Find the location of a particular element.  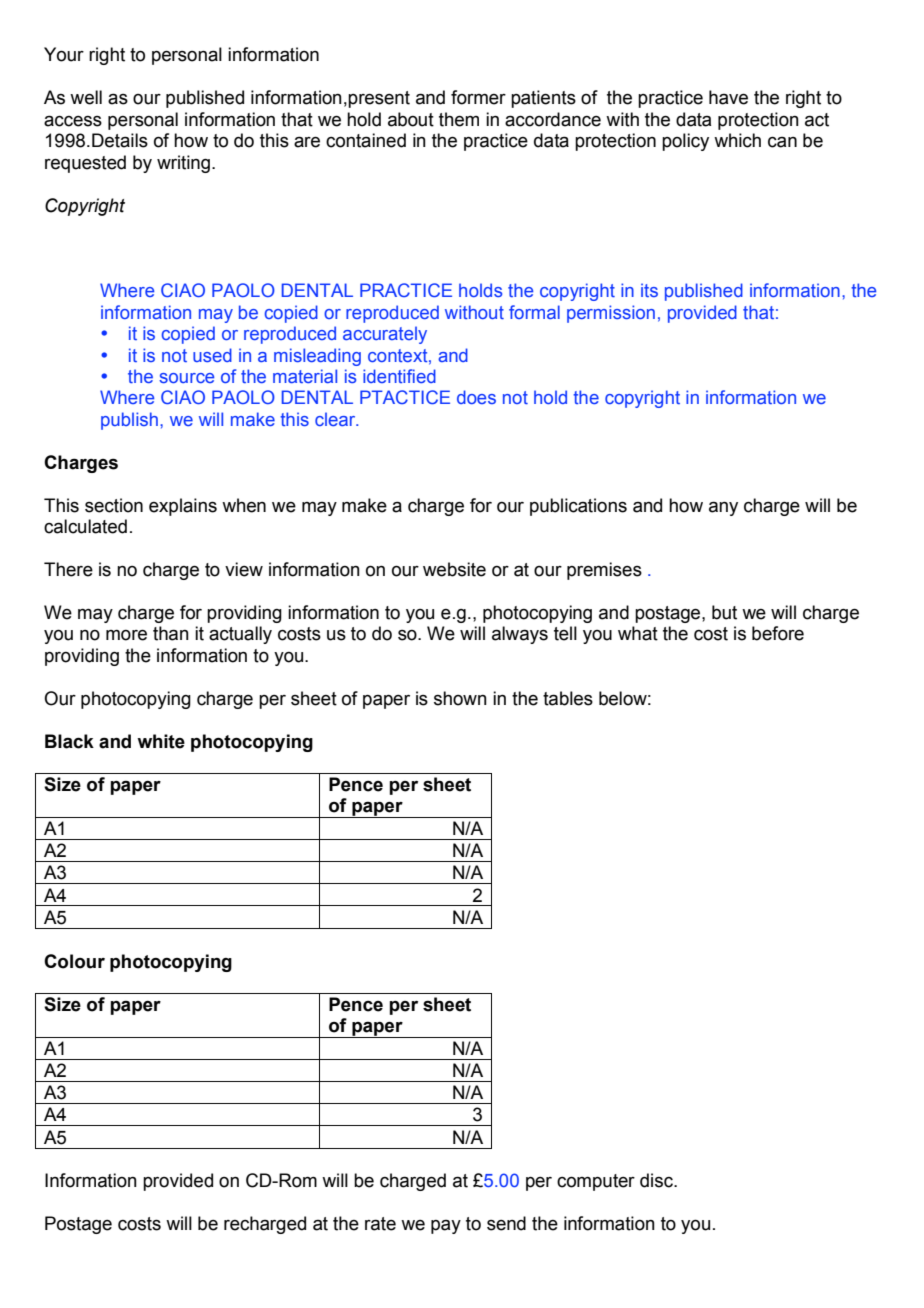

explains is located at coordinates (183, 507).
